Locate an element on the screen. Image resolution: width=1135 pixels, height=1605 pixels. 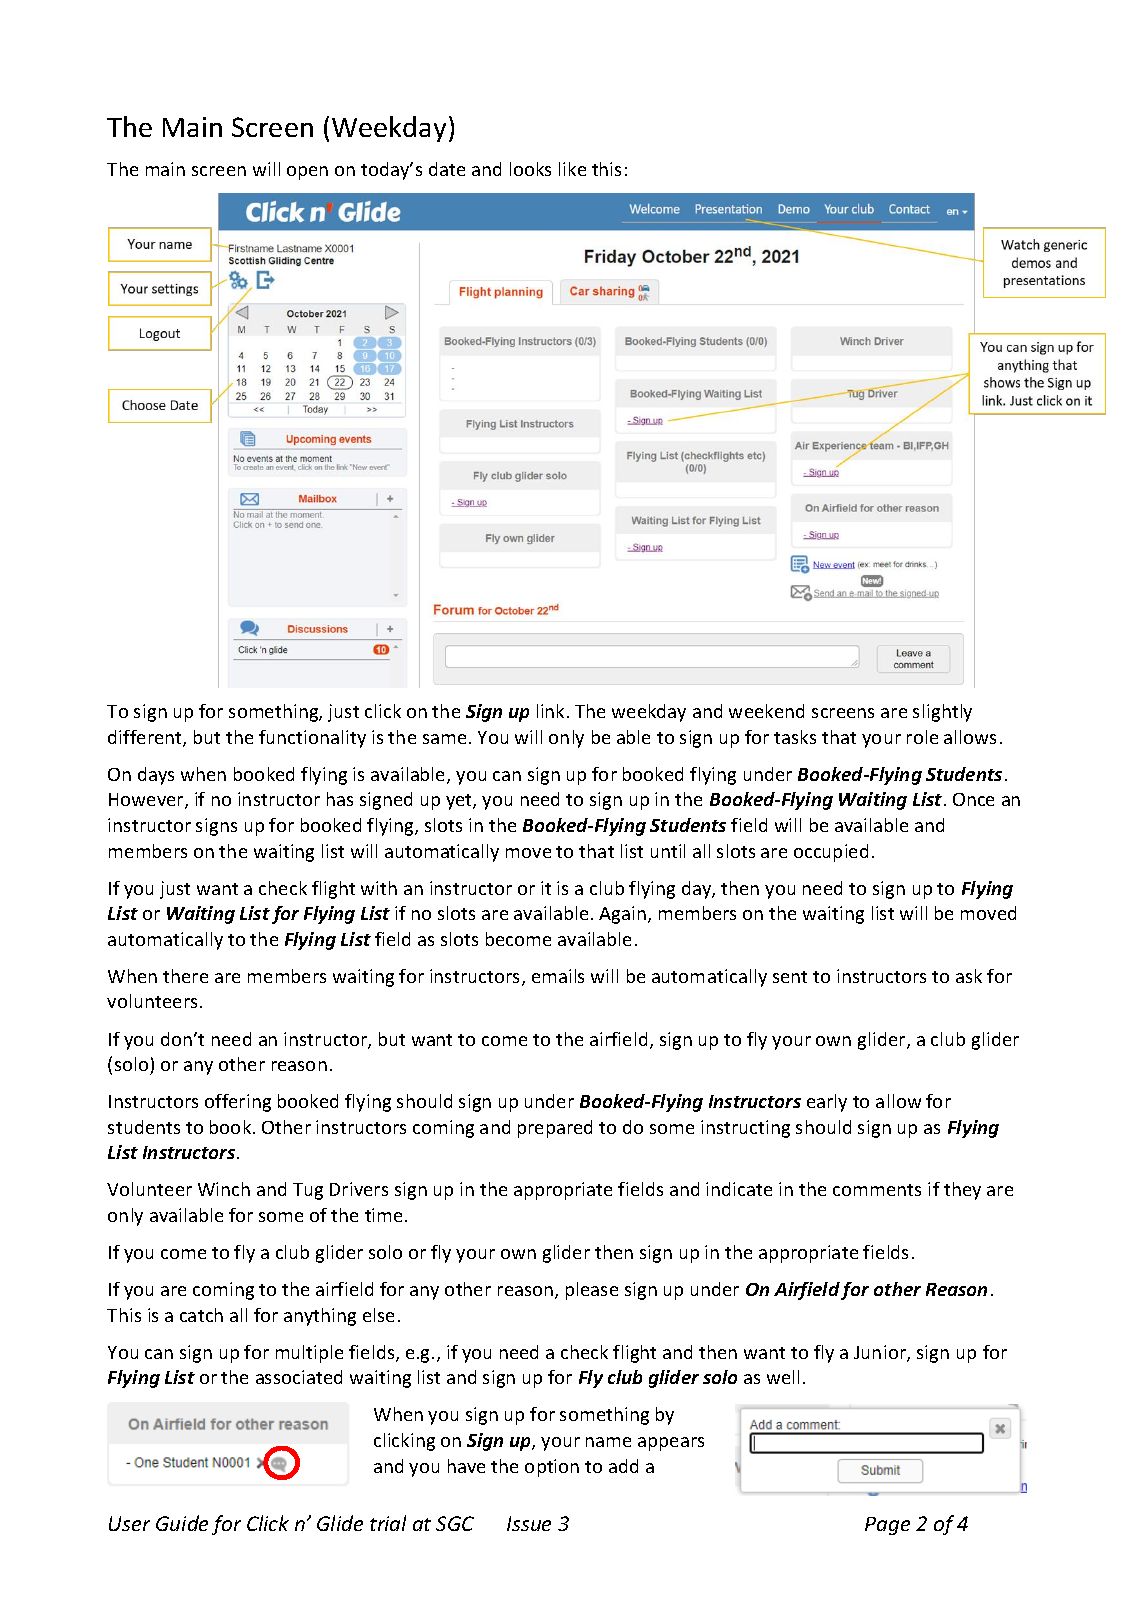
looks is located at coordinates (530, 169).
